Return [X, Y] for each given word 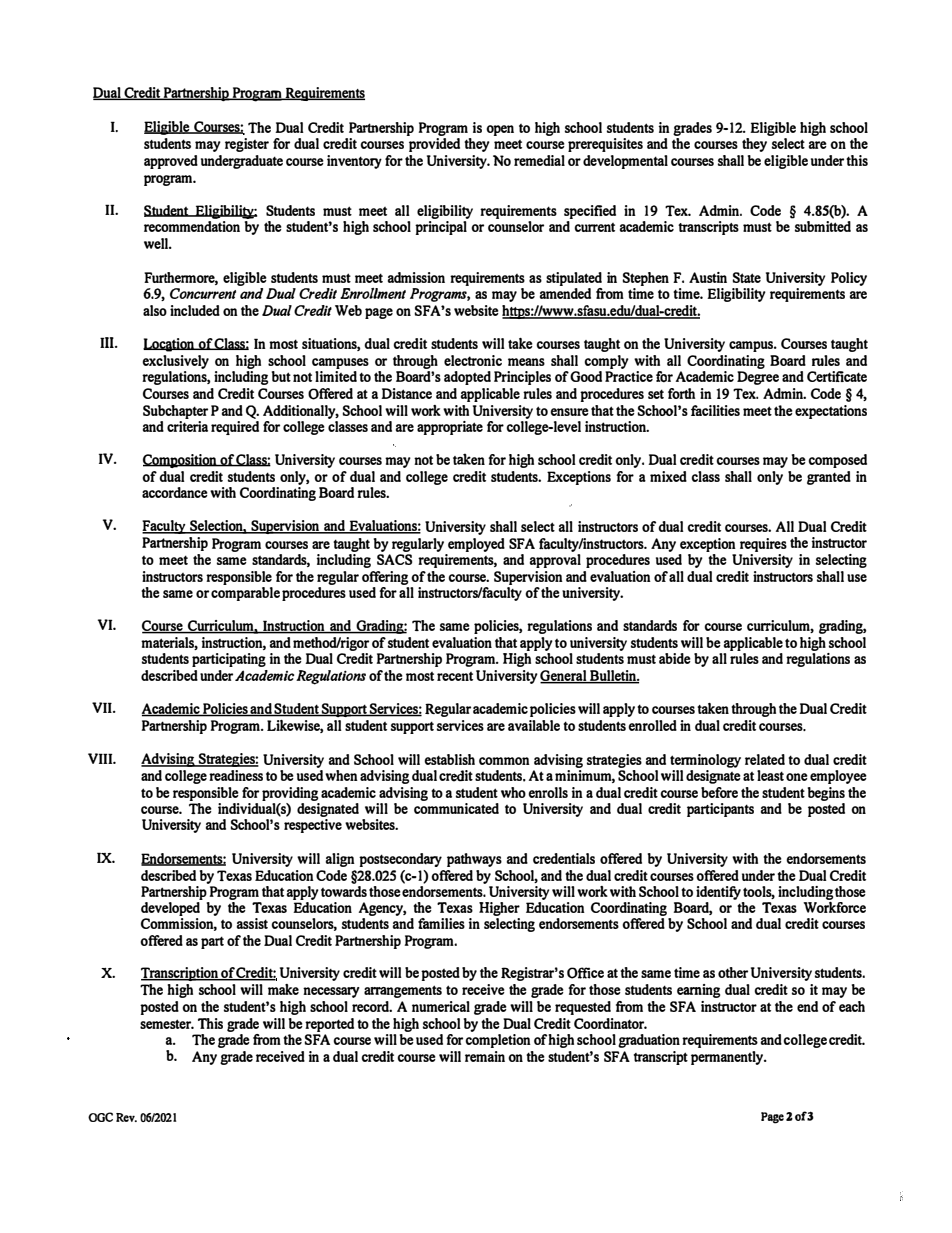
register [247, 145]
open [500, 130]
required [235, 426]
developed [170, 910]
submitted [823, 226]
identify [718, 893]
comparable [245, 594]
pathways [474, 860]
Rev [126, 1117]
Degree [758, 378]
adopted [467, 378]
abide [675, 658]
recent [455, 676]
